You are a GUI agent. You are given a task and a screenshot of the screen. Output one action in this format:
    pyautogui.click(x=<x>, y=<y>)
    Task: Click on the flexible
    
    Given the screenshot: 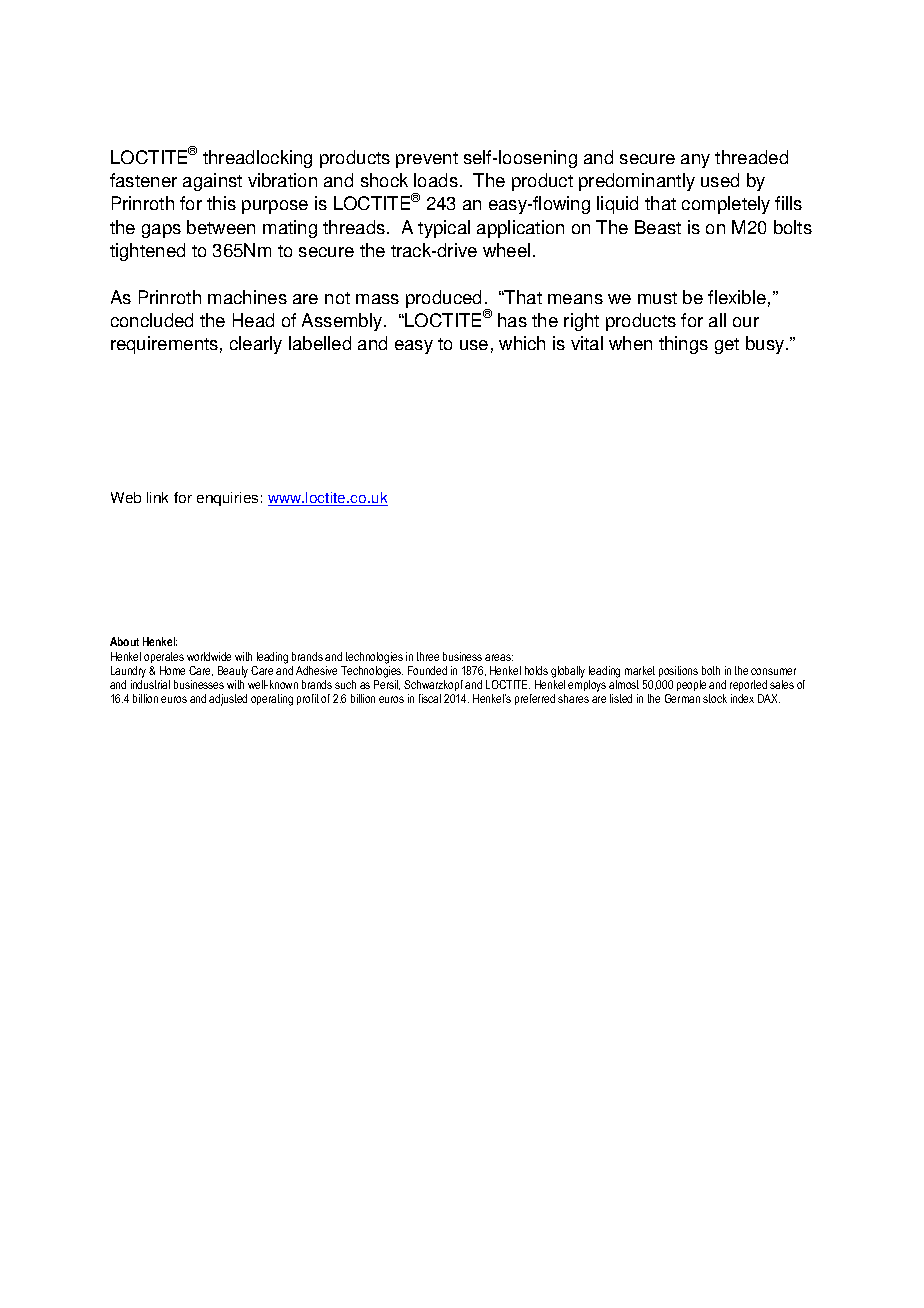 What is the action you would take?
    pyautogui.click(x=737, y=297)
